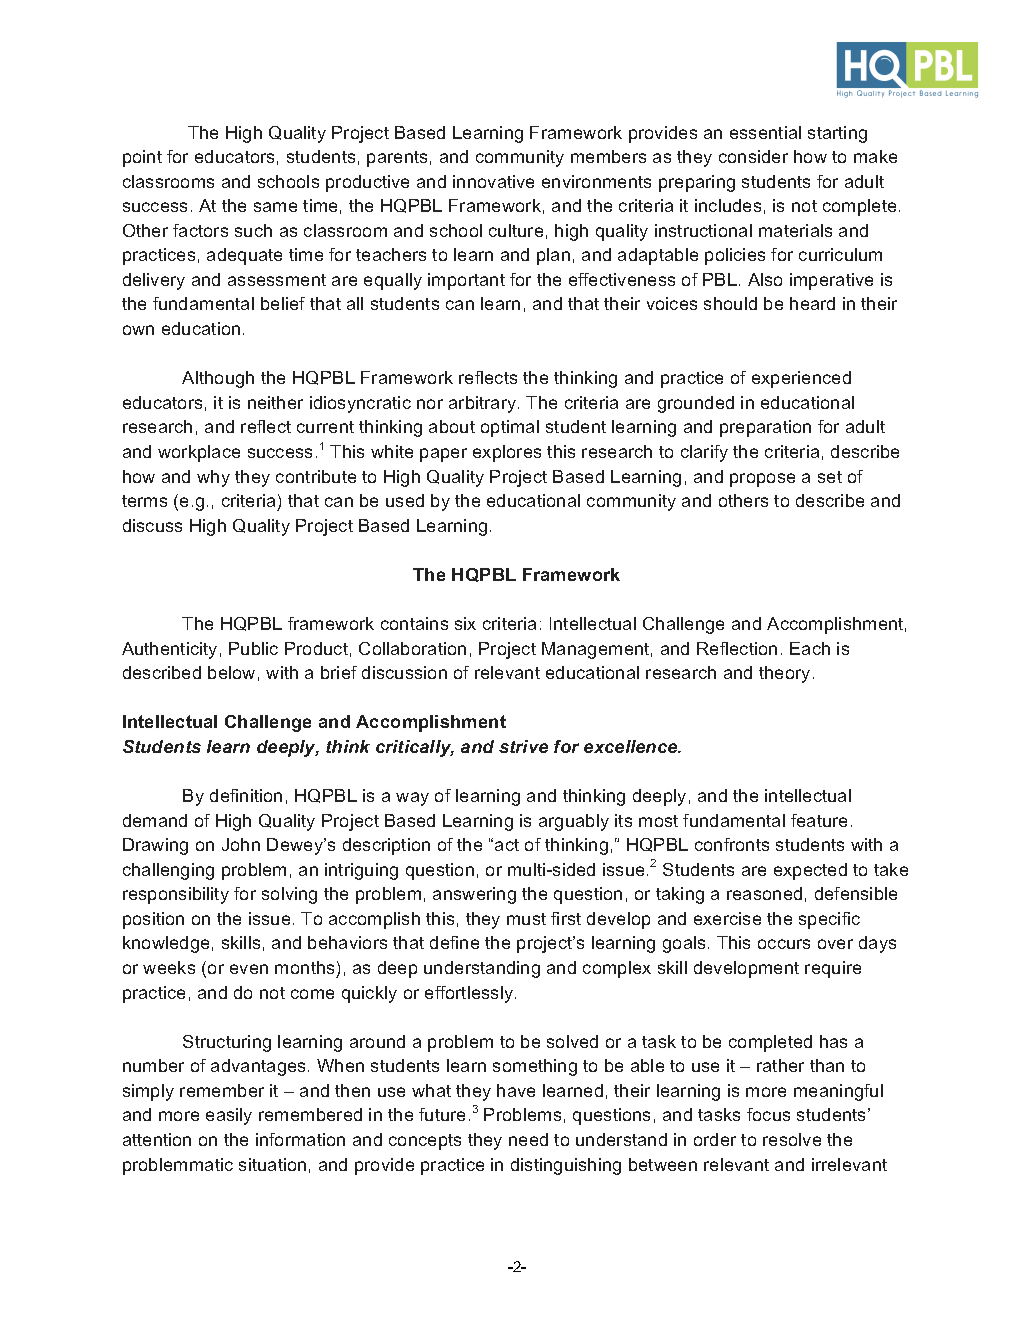  I want to click on consider, so click(753, 156).
